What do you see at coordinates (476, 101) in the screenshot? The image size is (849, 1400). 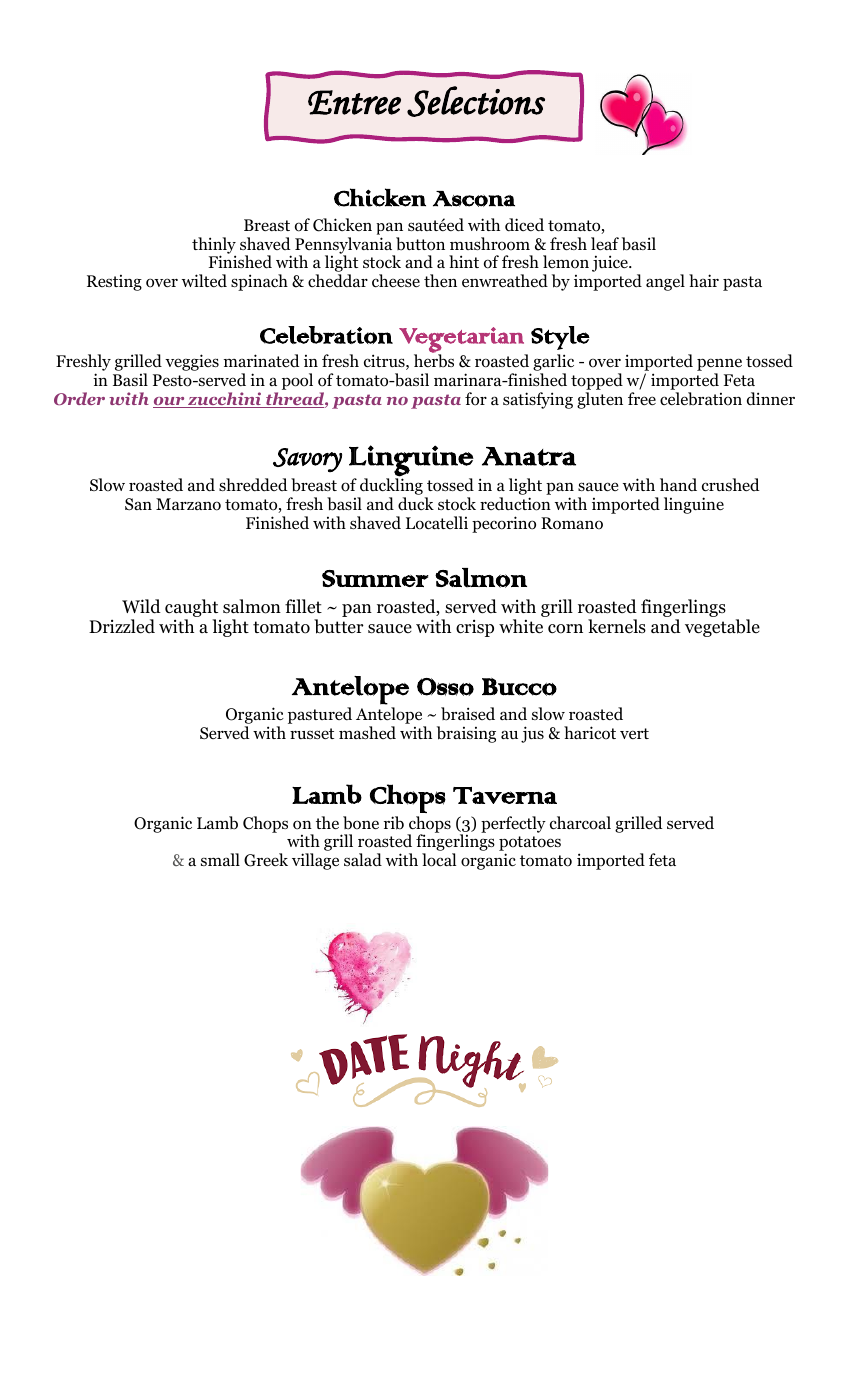 I see `Selections` at bounding box center [476, 101].
